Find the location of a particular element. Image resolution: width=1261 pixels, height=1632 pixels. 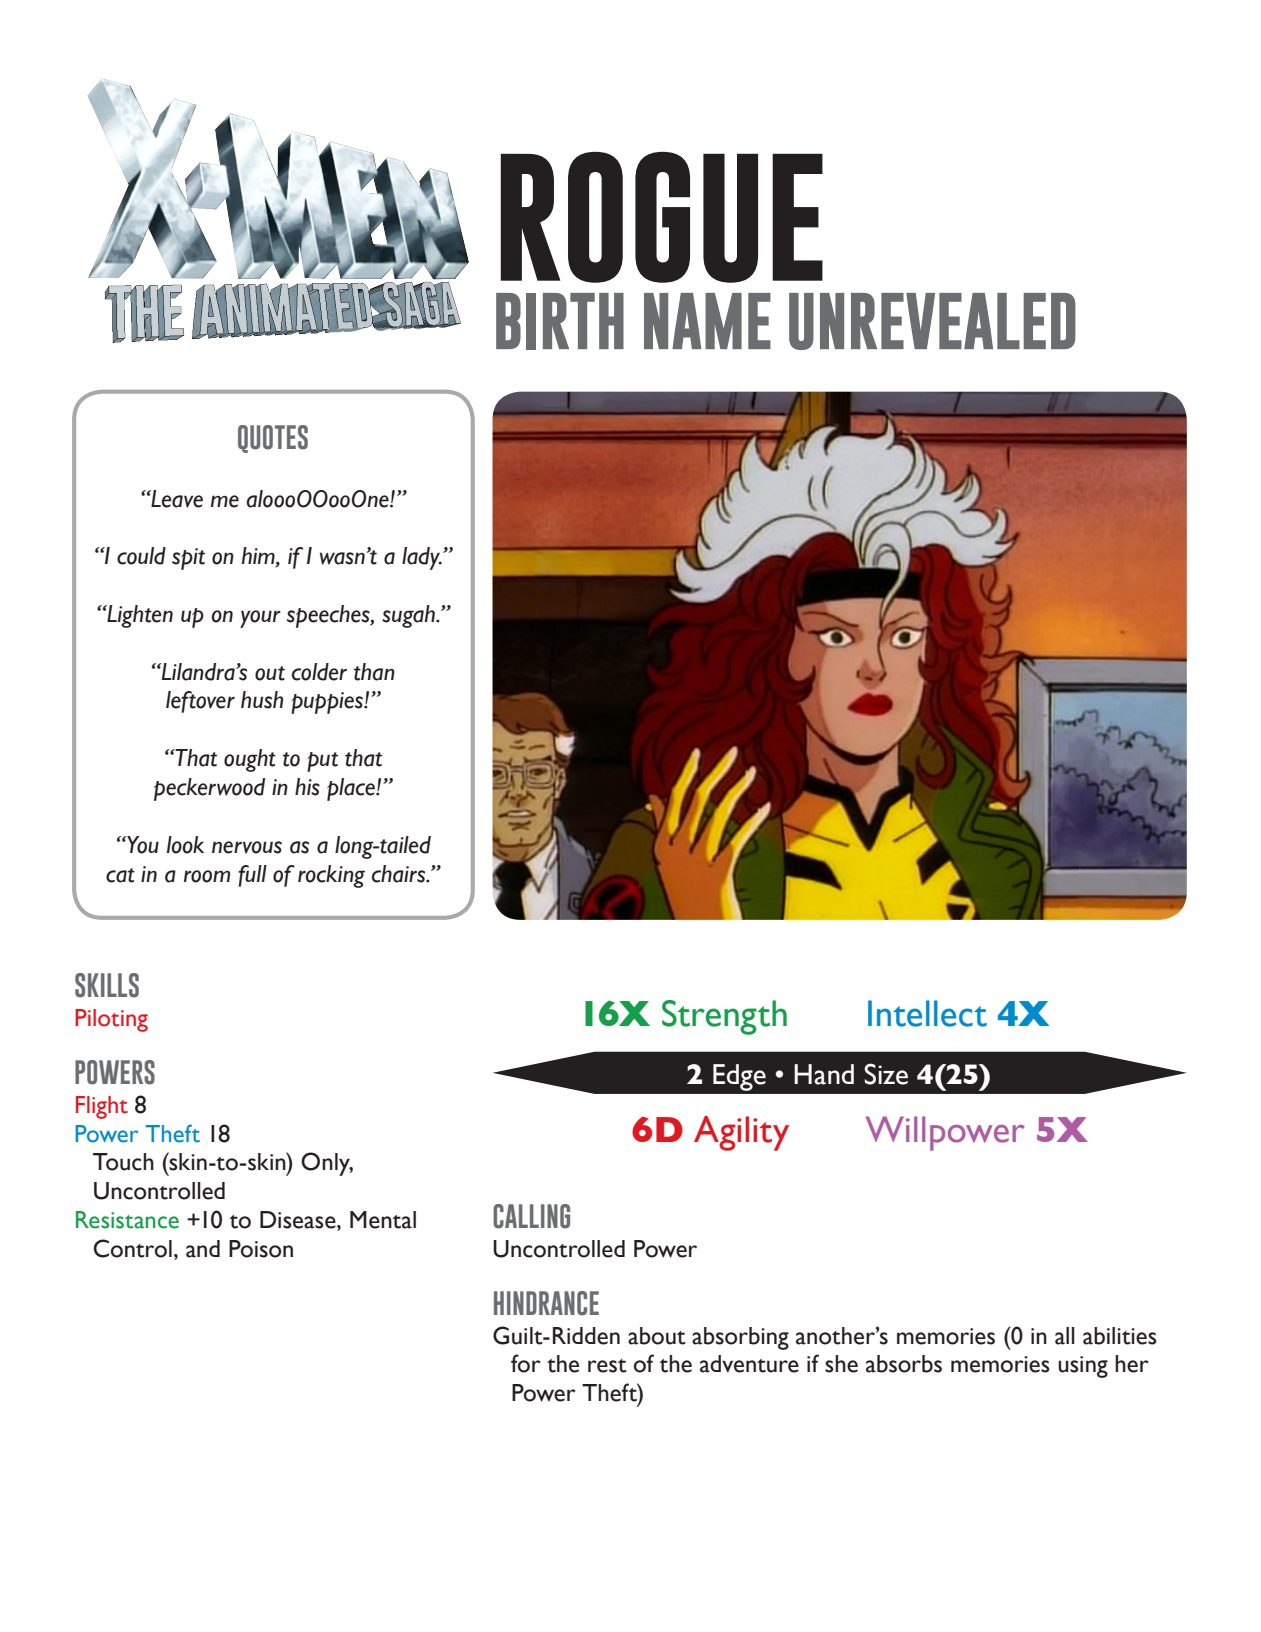

NAME is located at coordinates (707, 321).
